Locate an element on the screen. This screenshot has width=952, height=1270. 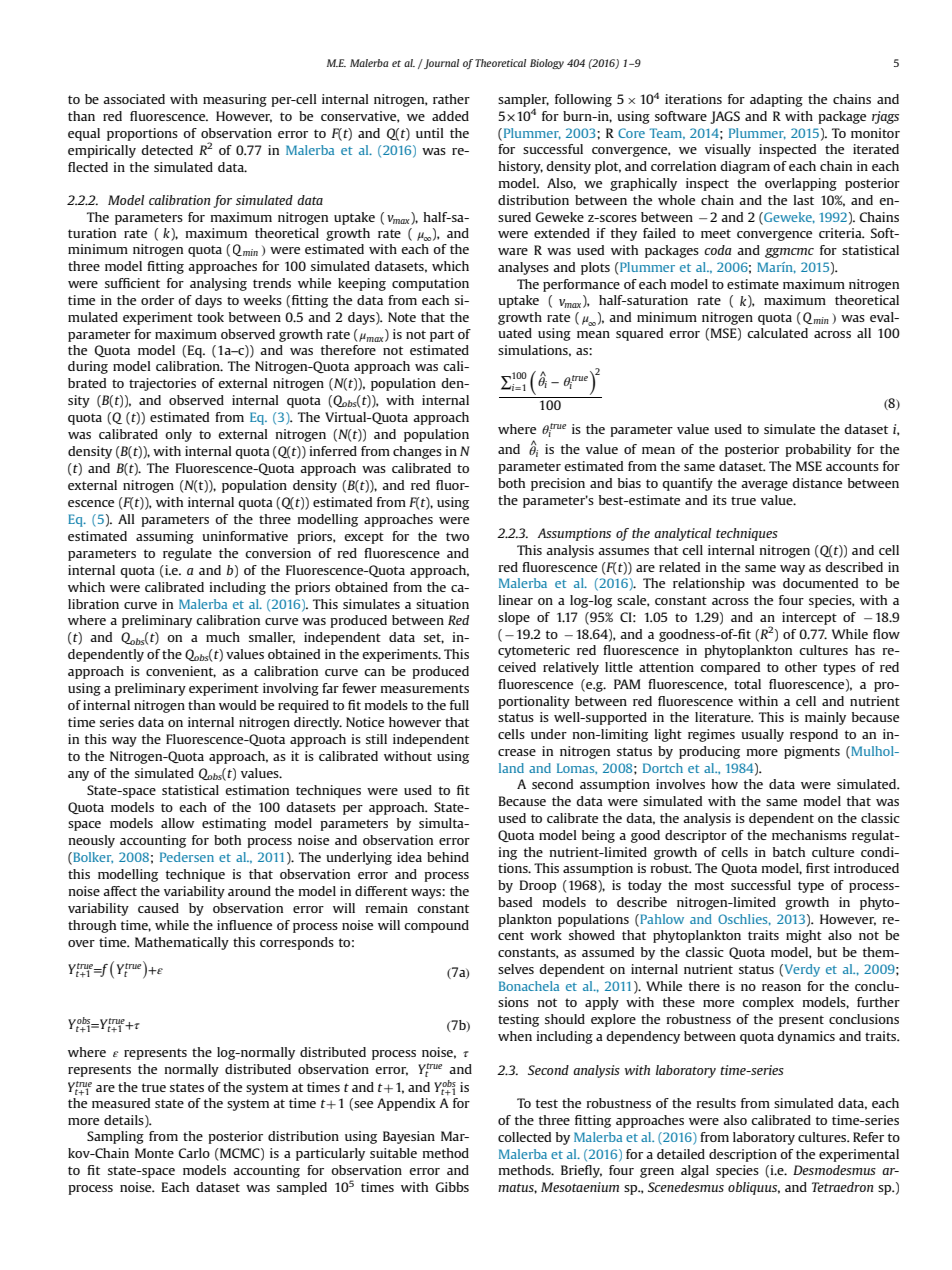
Carlo is located at coordinates (194, 1153).
